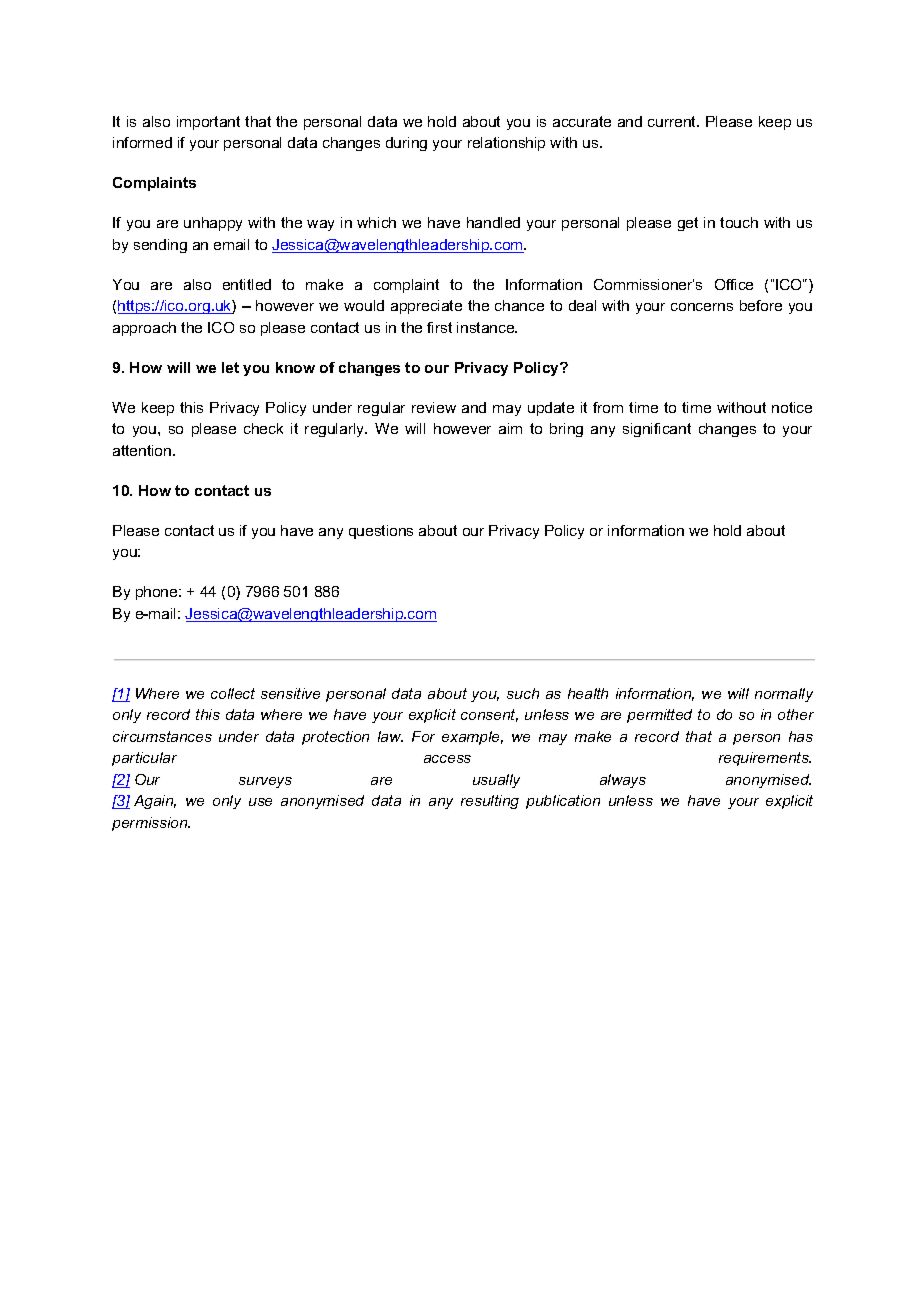 The image size is (924, 1308). Describe the element at coordinates (765, 759) in the screenshot. I see `requirements` at that location.
